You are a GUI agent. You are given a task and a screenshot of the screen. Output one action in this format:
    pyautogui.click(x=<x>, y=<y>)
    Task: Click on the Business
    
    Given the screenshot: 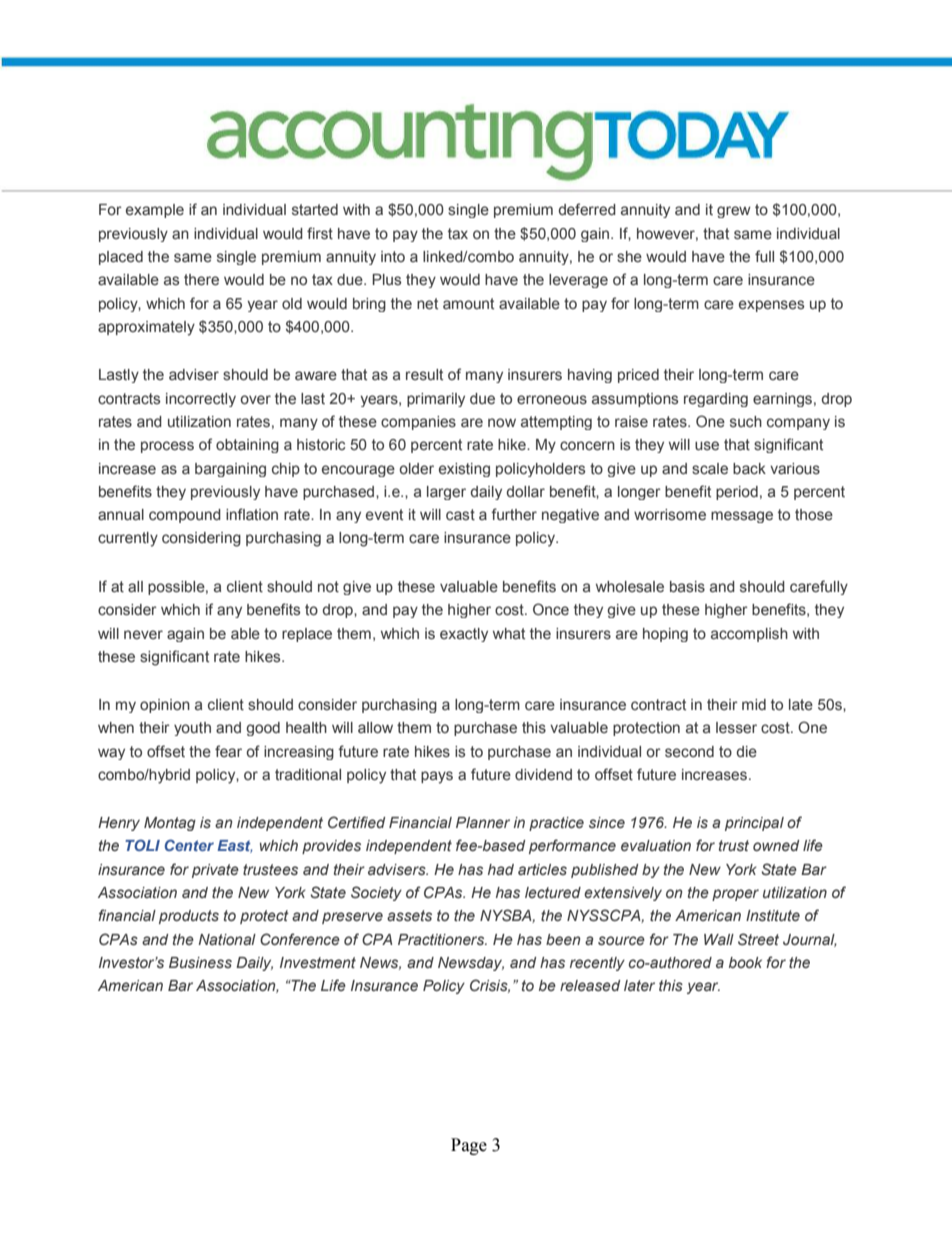 What is the action you would take?
    pyautogui.click(x=200, y=962)
